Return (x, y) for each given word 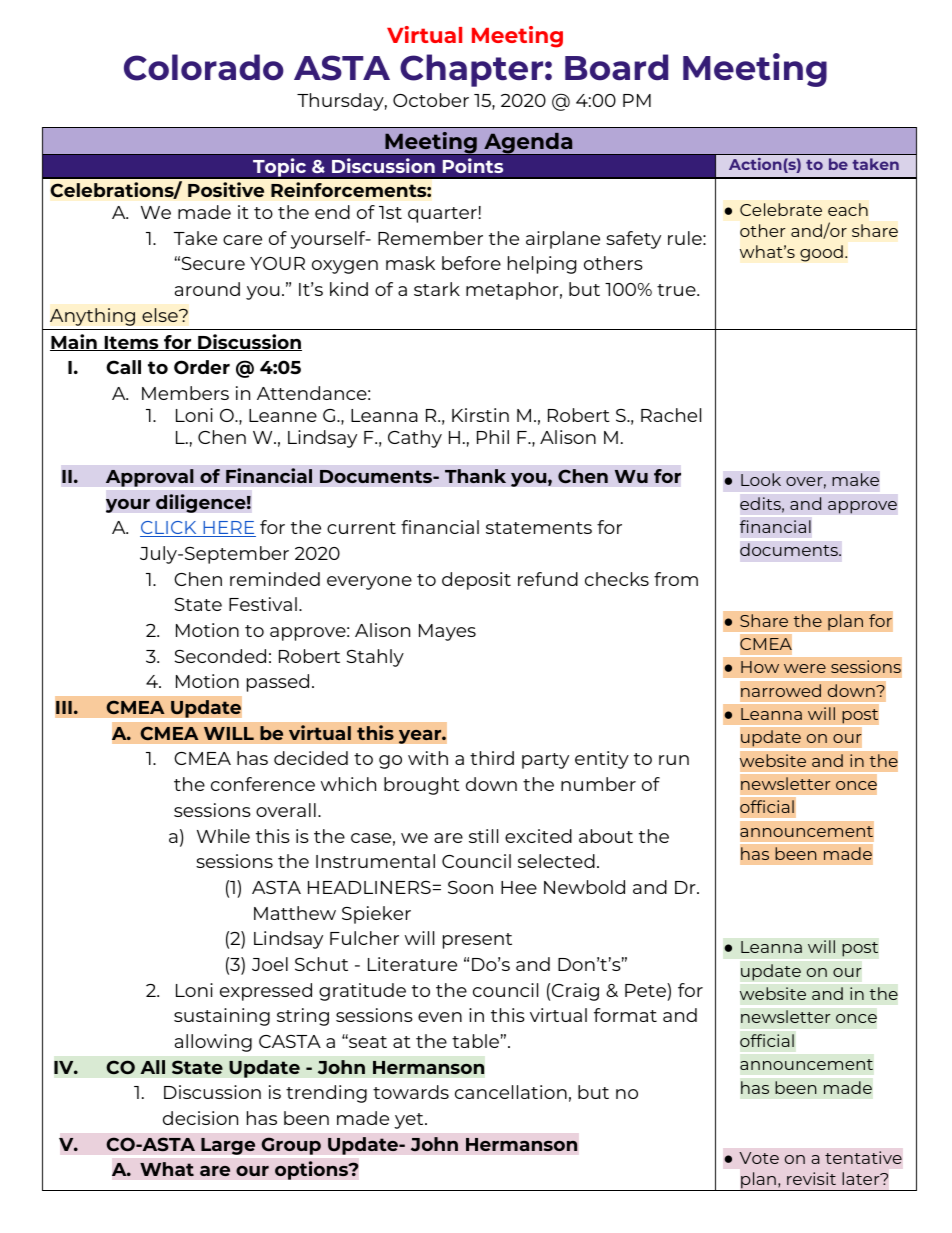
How (760, 667)
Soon (470, 887)
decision (200, 1118)
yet (410, 1121)
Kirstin (480, 415)
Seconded (220, 656)
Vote (759, 1158)
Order (202, 367)
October (431, 100)
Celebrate (781, 209)
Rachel (671, 415)
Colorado (204, 67)
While (223, 836)
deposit (476, 581)
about (606, 836)
